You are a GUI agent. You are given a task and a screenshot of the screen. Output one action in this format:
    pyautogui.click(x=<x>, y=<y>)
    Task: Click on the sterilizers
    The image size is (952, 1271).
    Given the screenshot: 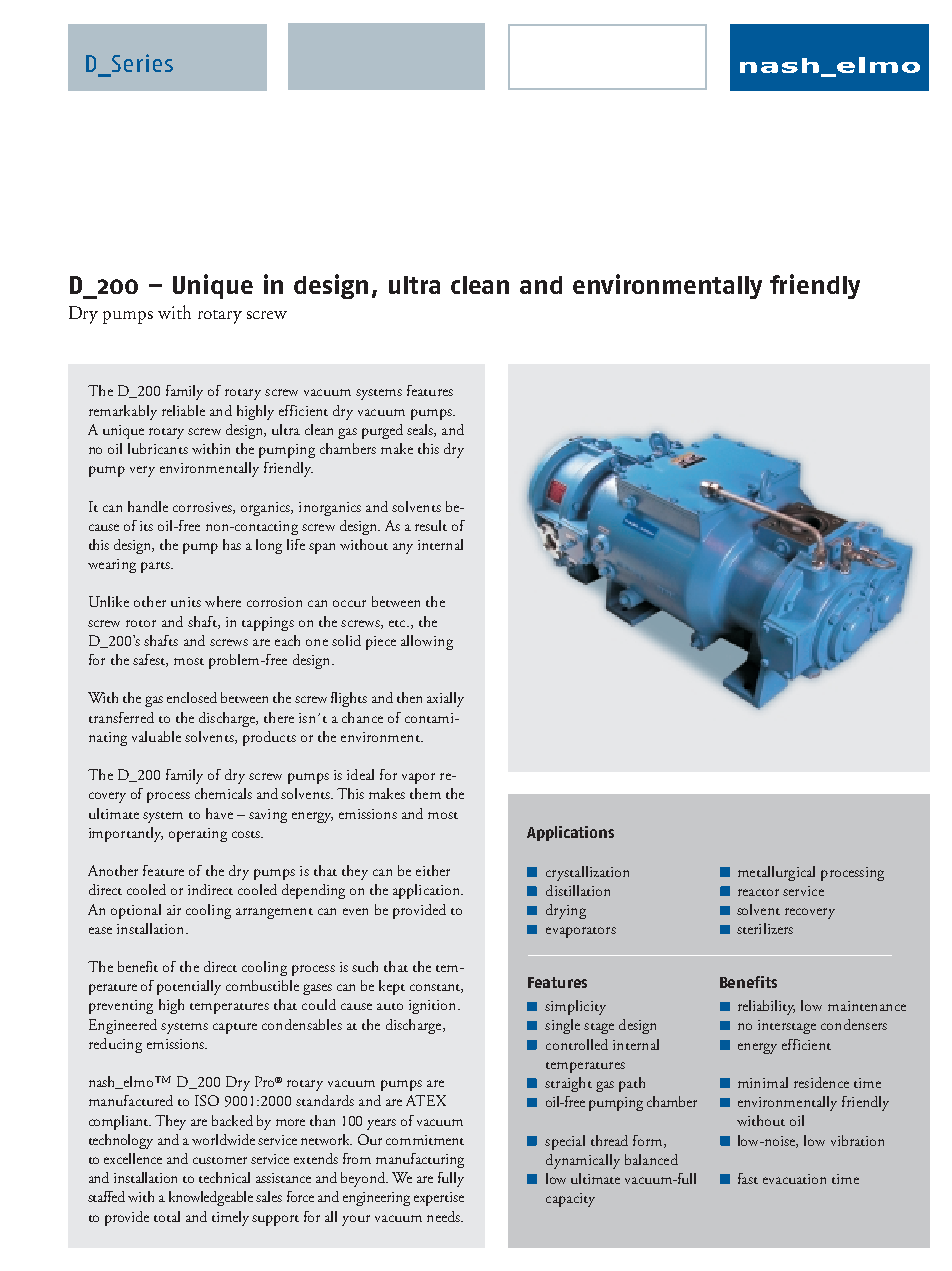 What is the action you would take?
    pyautogui.click(x=765, y=928)
